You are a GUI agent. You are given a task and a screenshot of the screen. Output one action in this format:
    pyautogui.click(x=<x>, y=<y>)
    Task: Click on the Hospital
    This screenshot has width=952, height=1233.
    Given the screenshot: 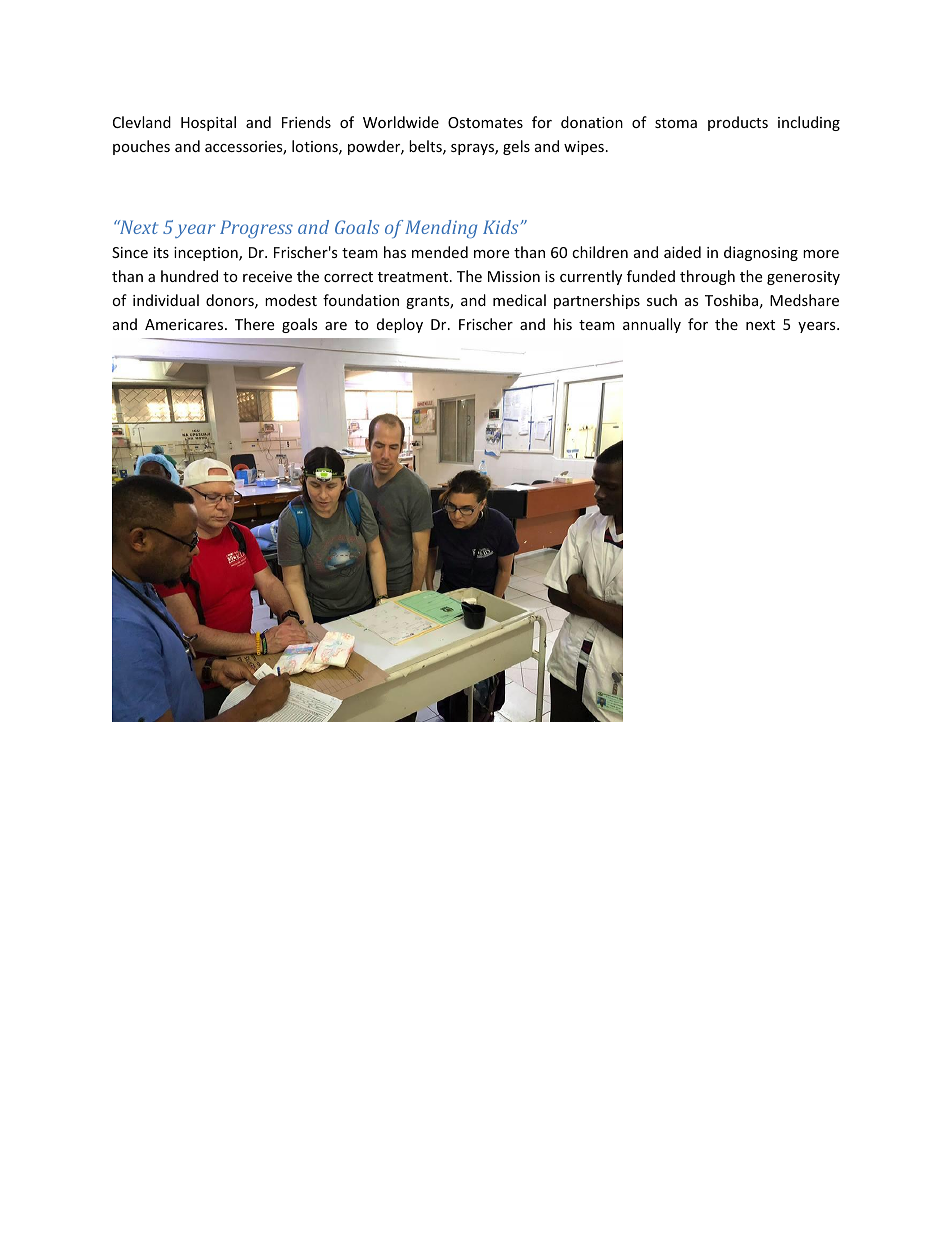 What is the action you would take?
    pyautogui.click(x=208, y=123)
